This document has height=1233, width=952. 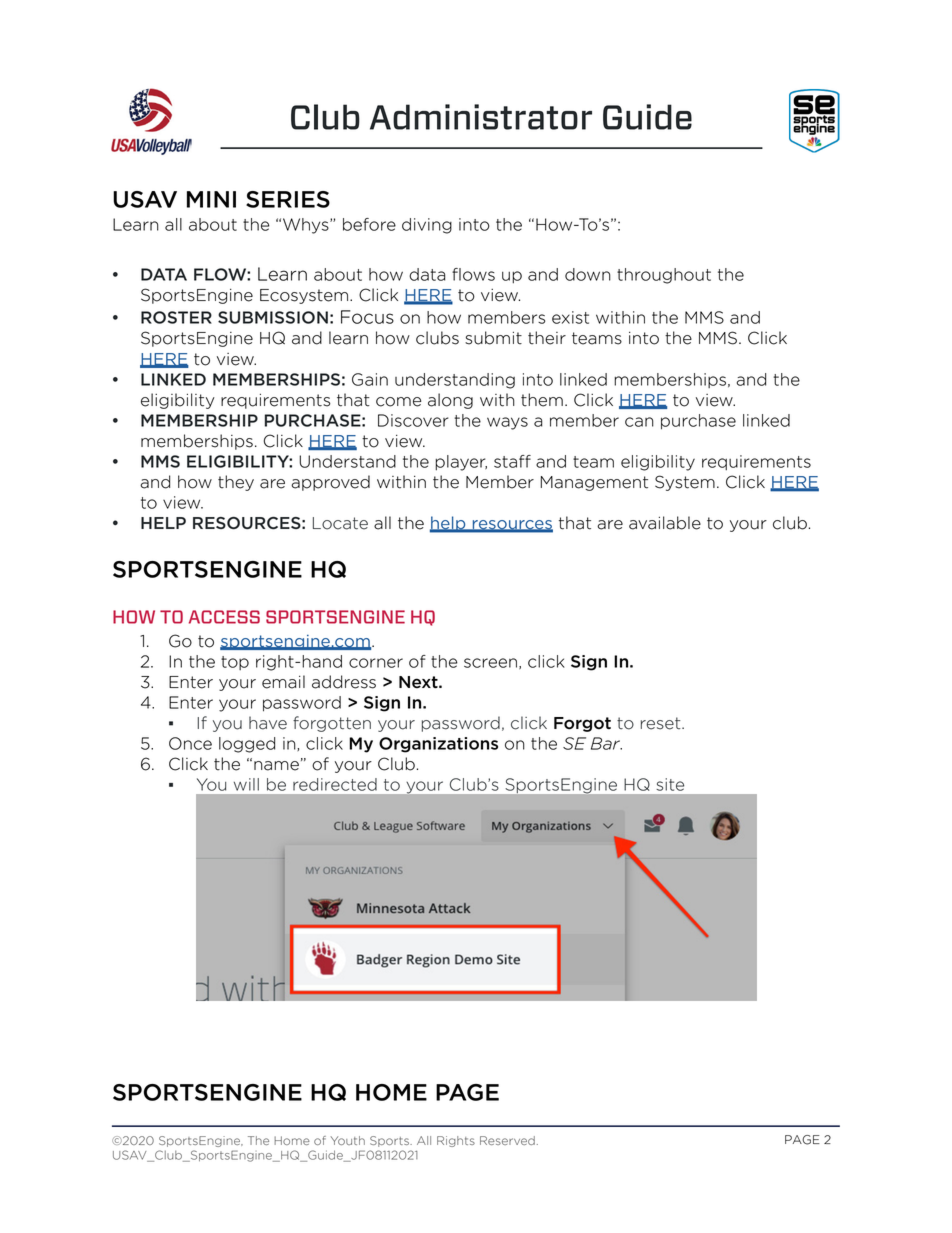 I want to click on Youth, so click(x=347, y=1140).
